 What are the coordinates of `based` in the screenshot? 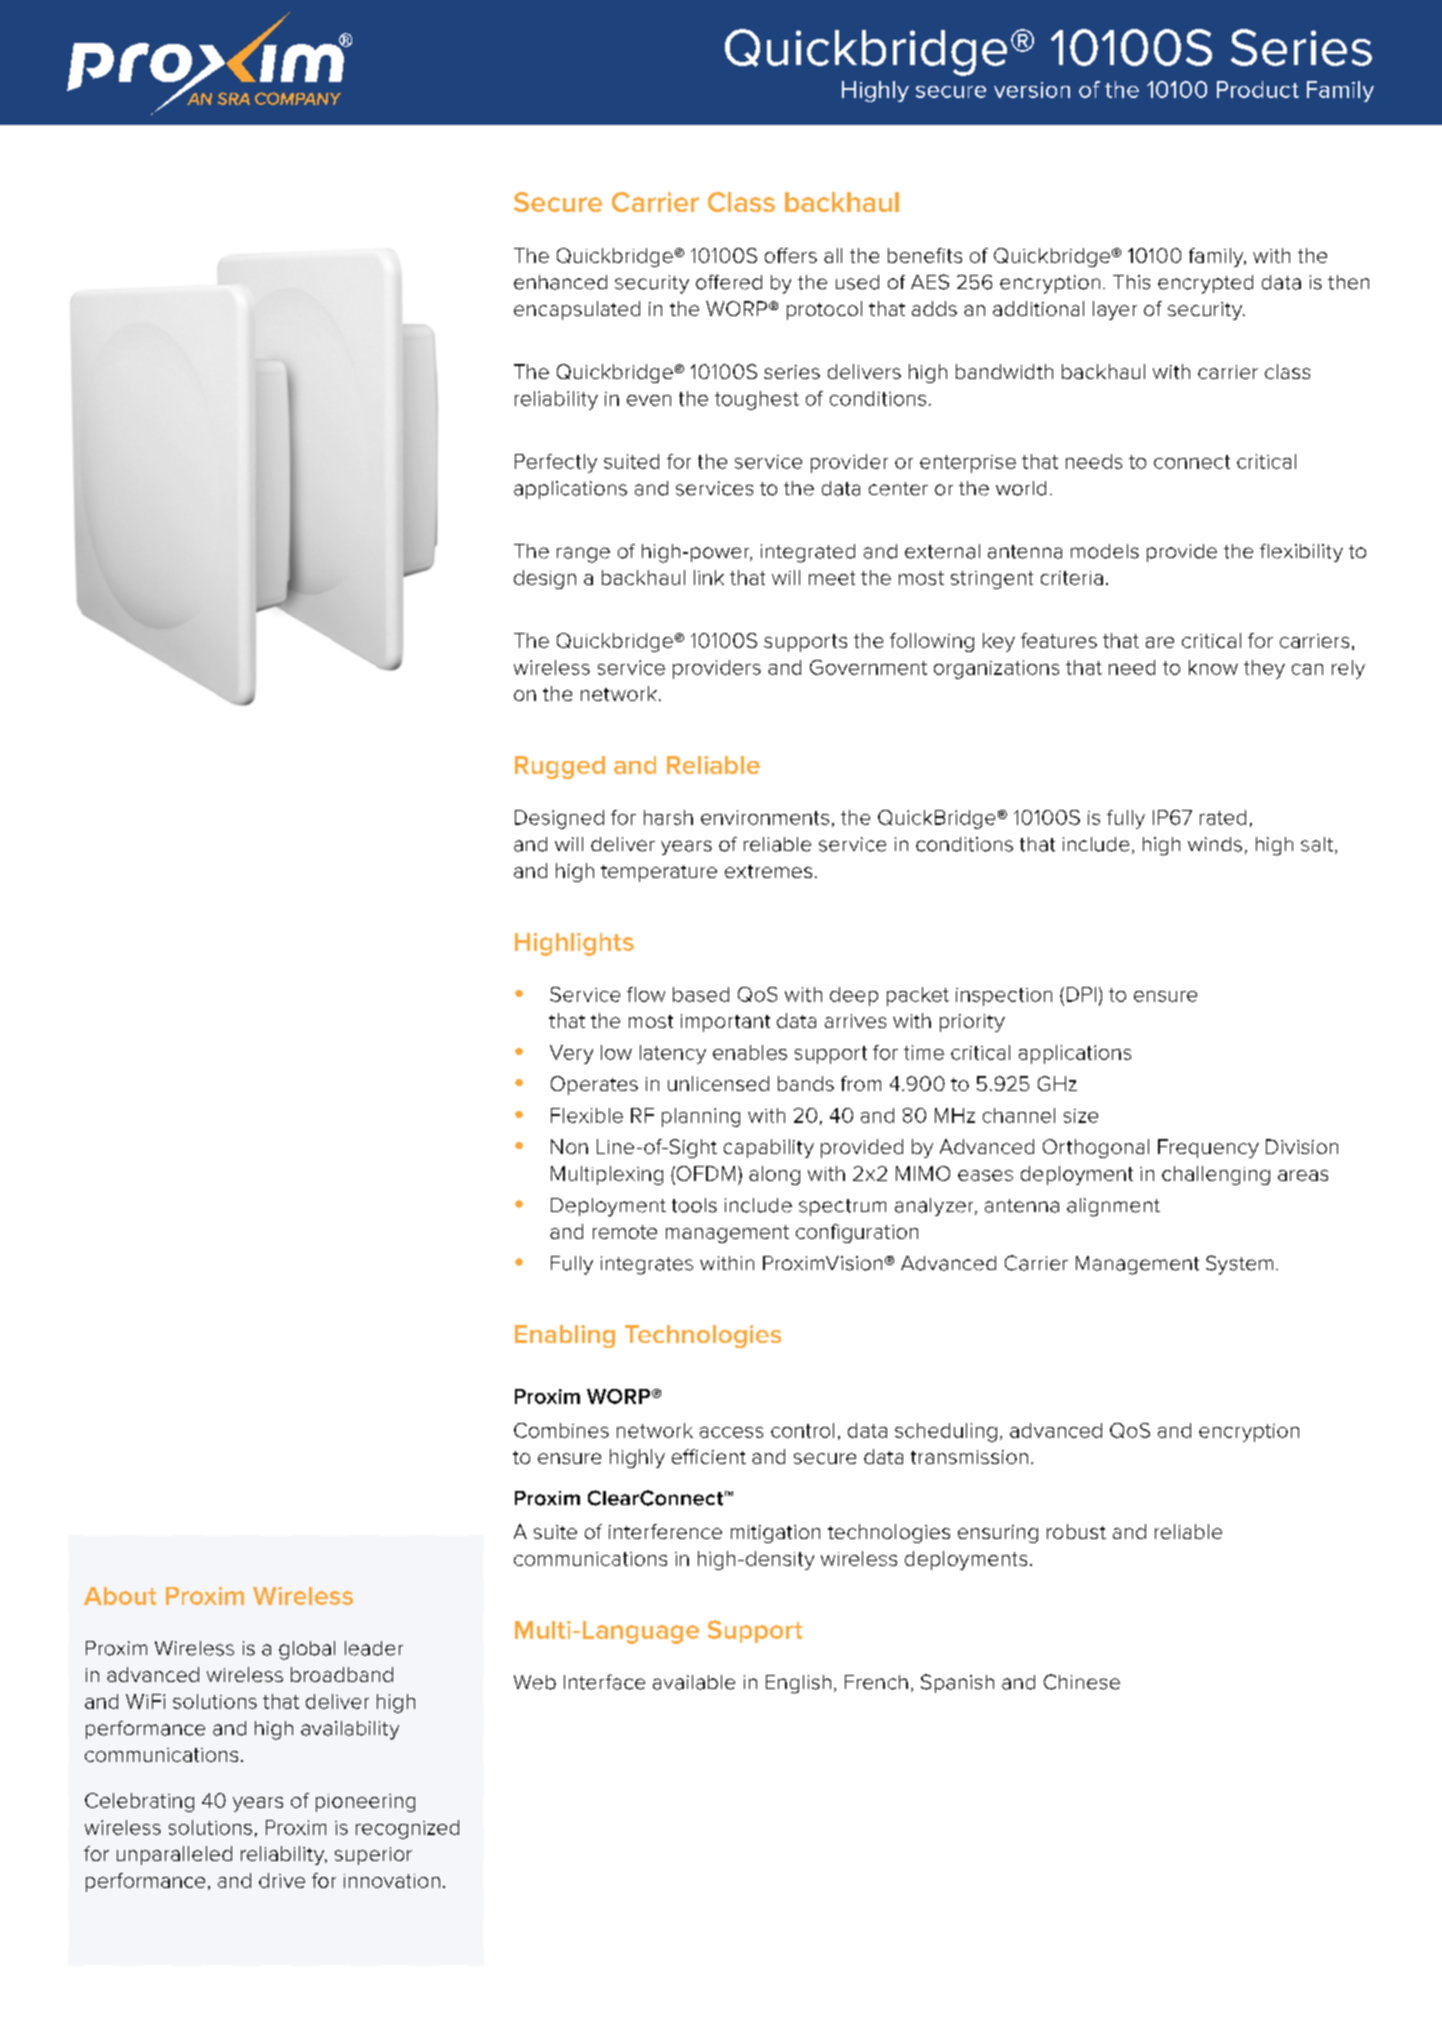 It's located at (701, 994).
